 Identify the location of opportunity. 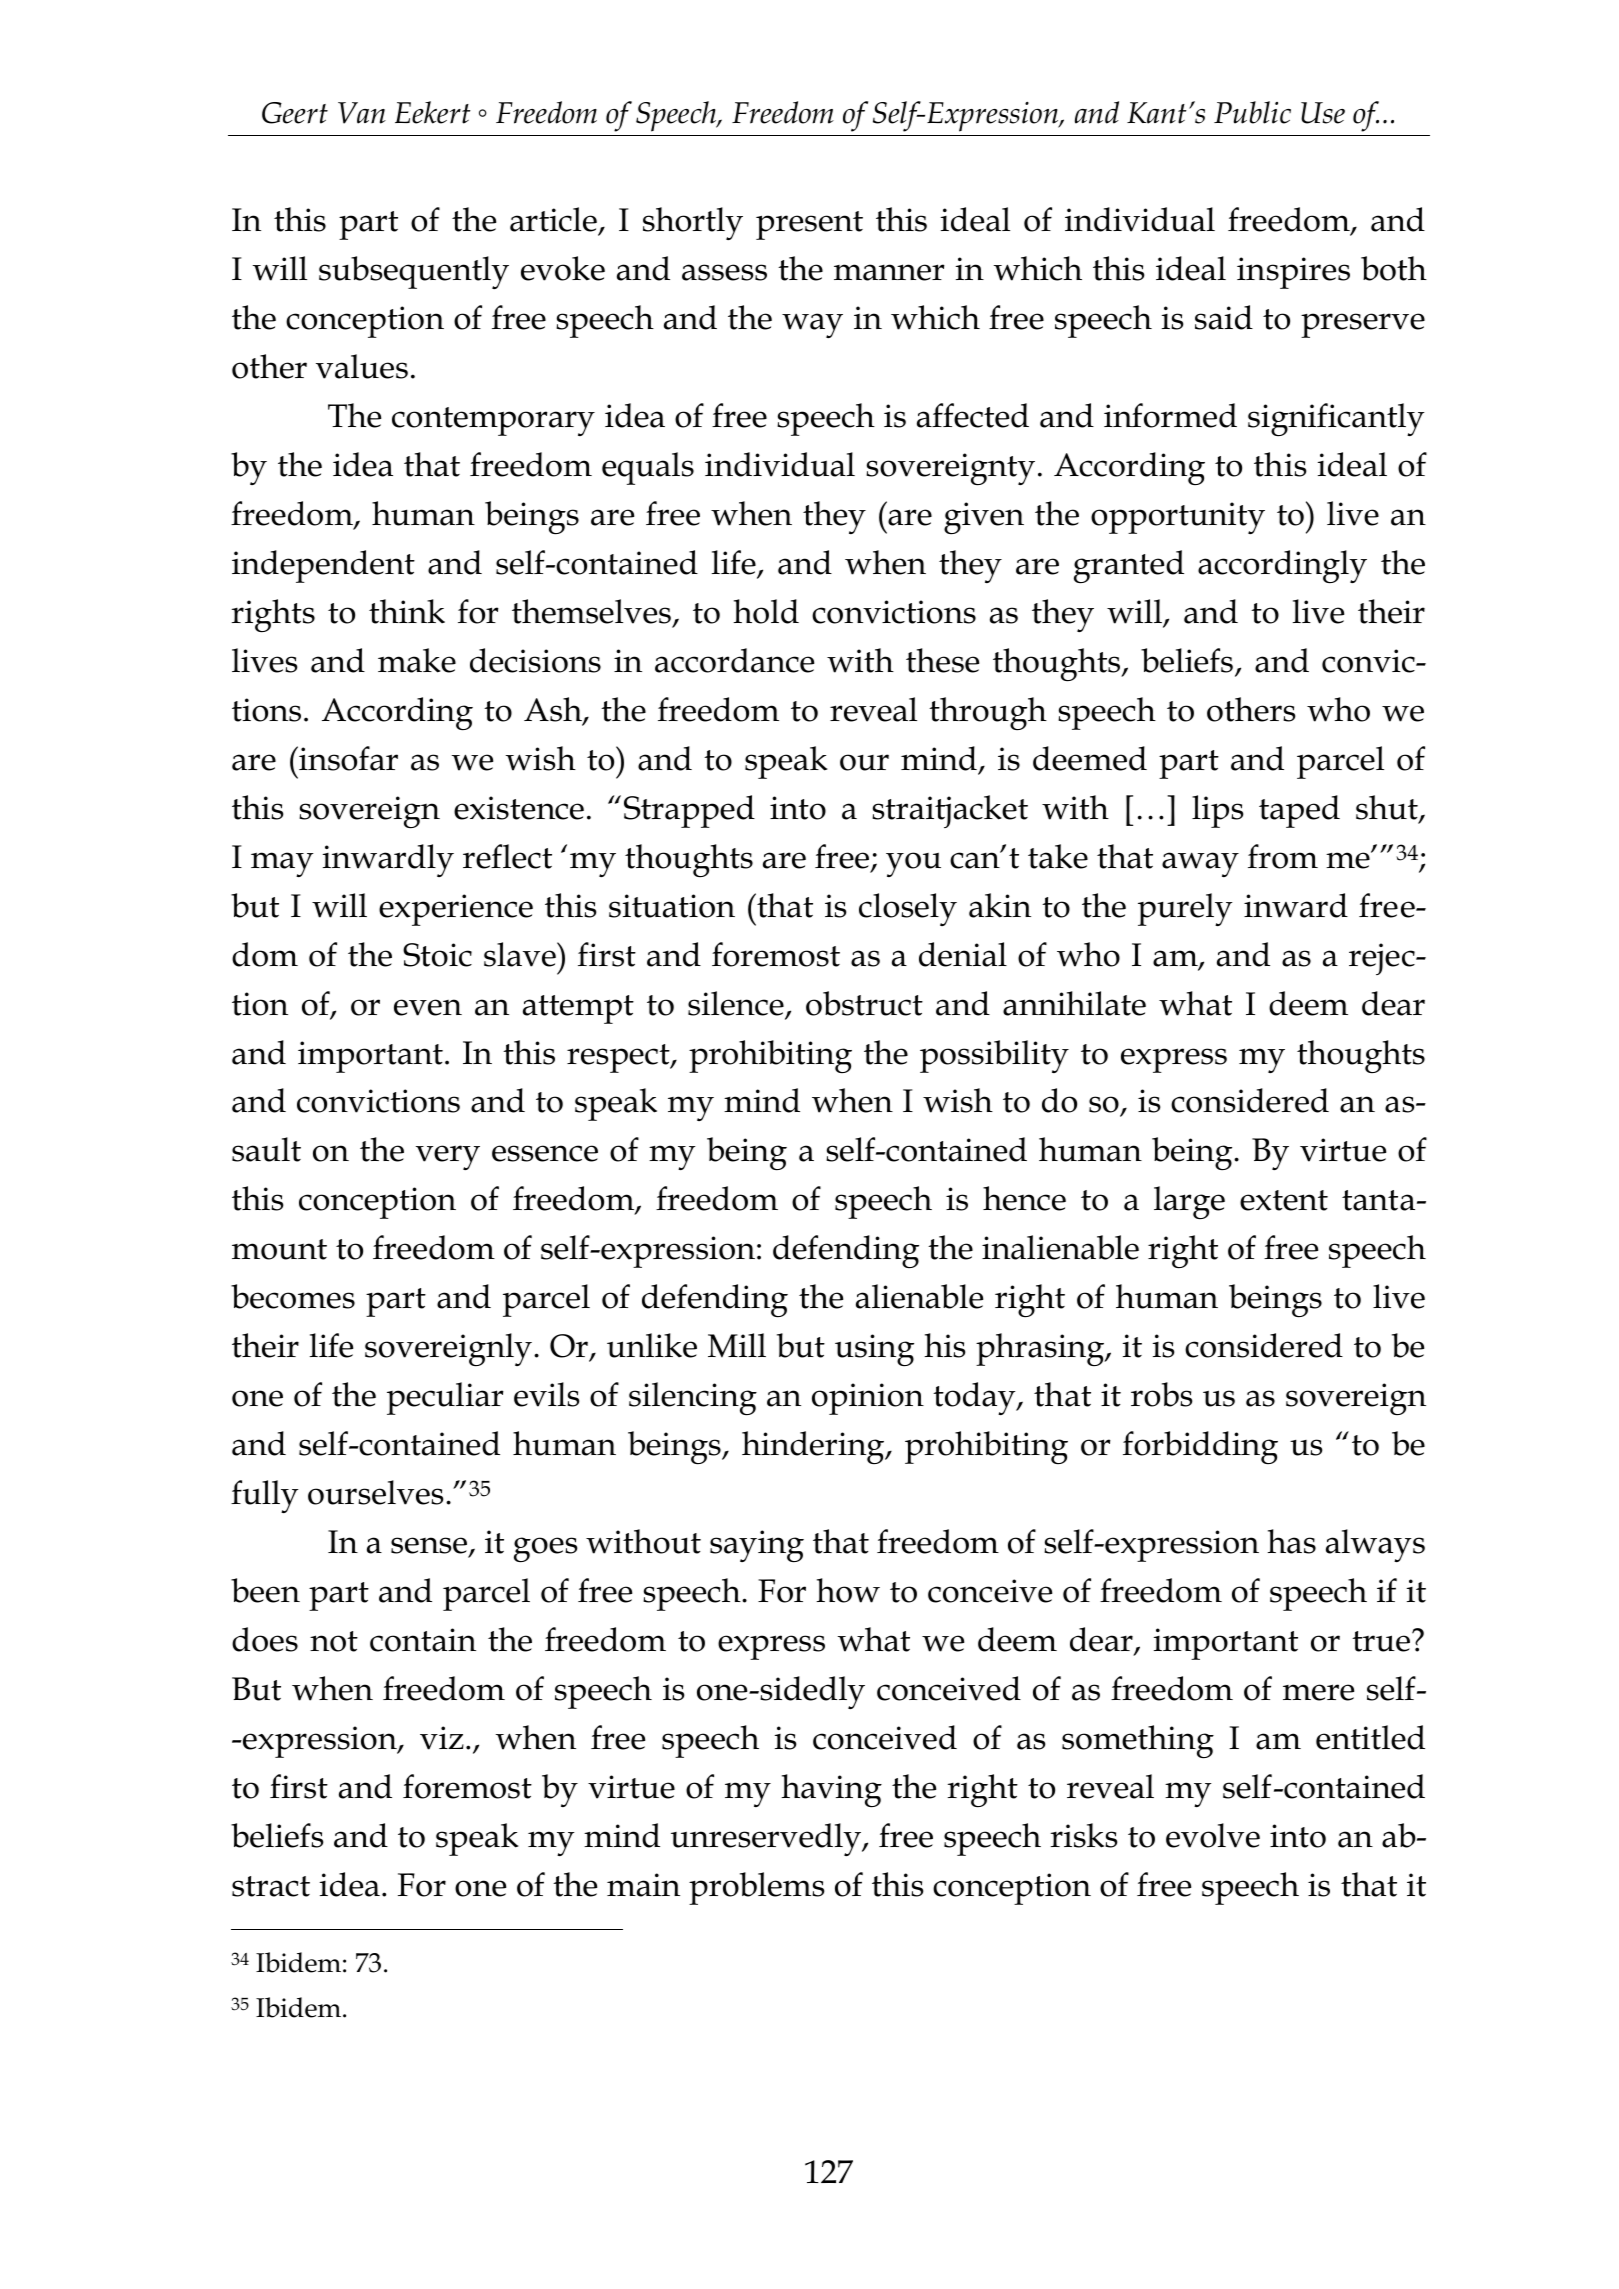
(1178, 518).
